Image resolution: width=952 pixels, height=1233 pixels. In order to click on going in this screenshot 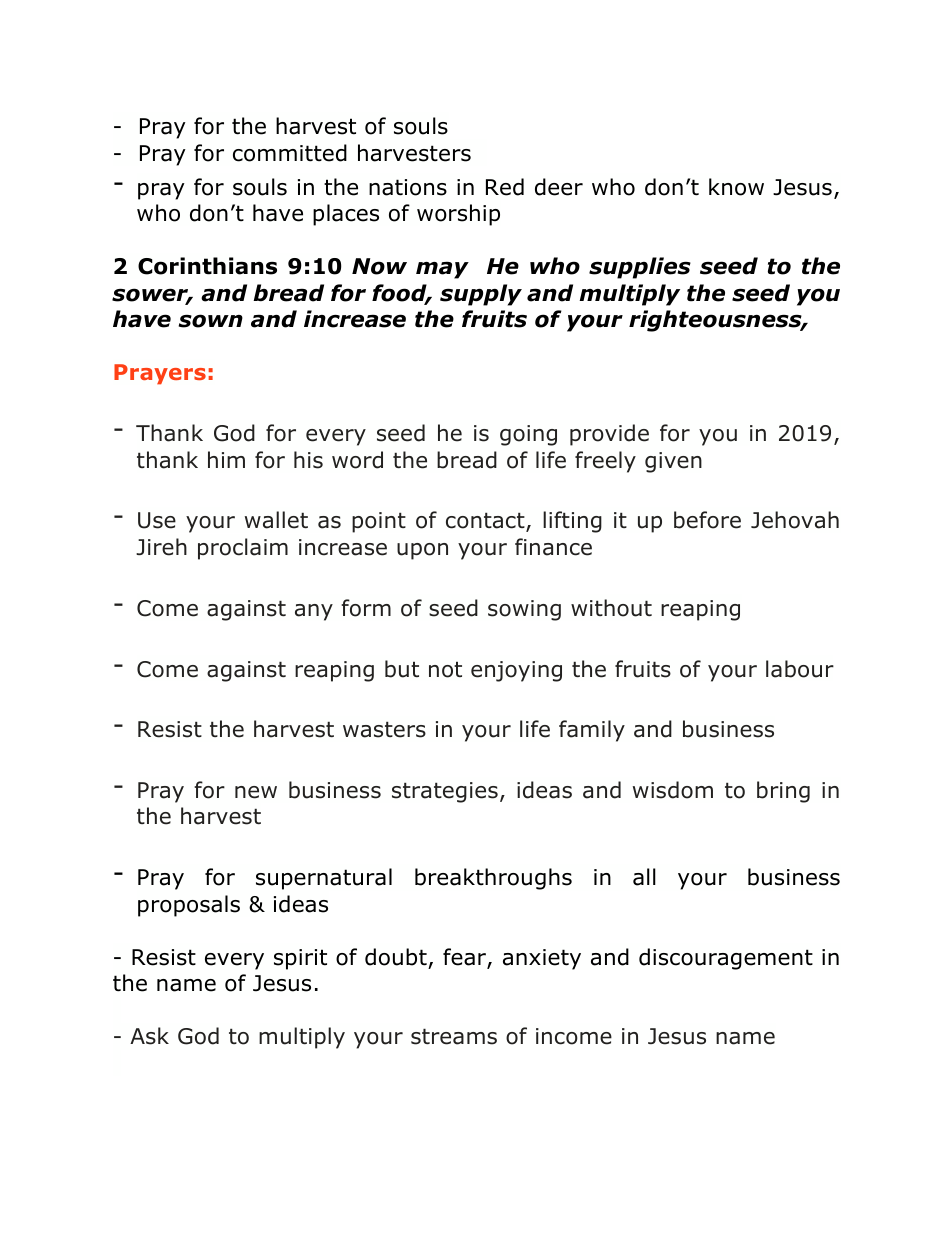, I will do `click(528, 435)`.
